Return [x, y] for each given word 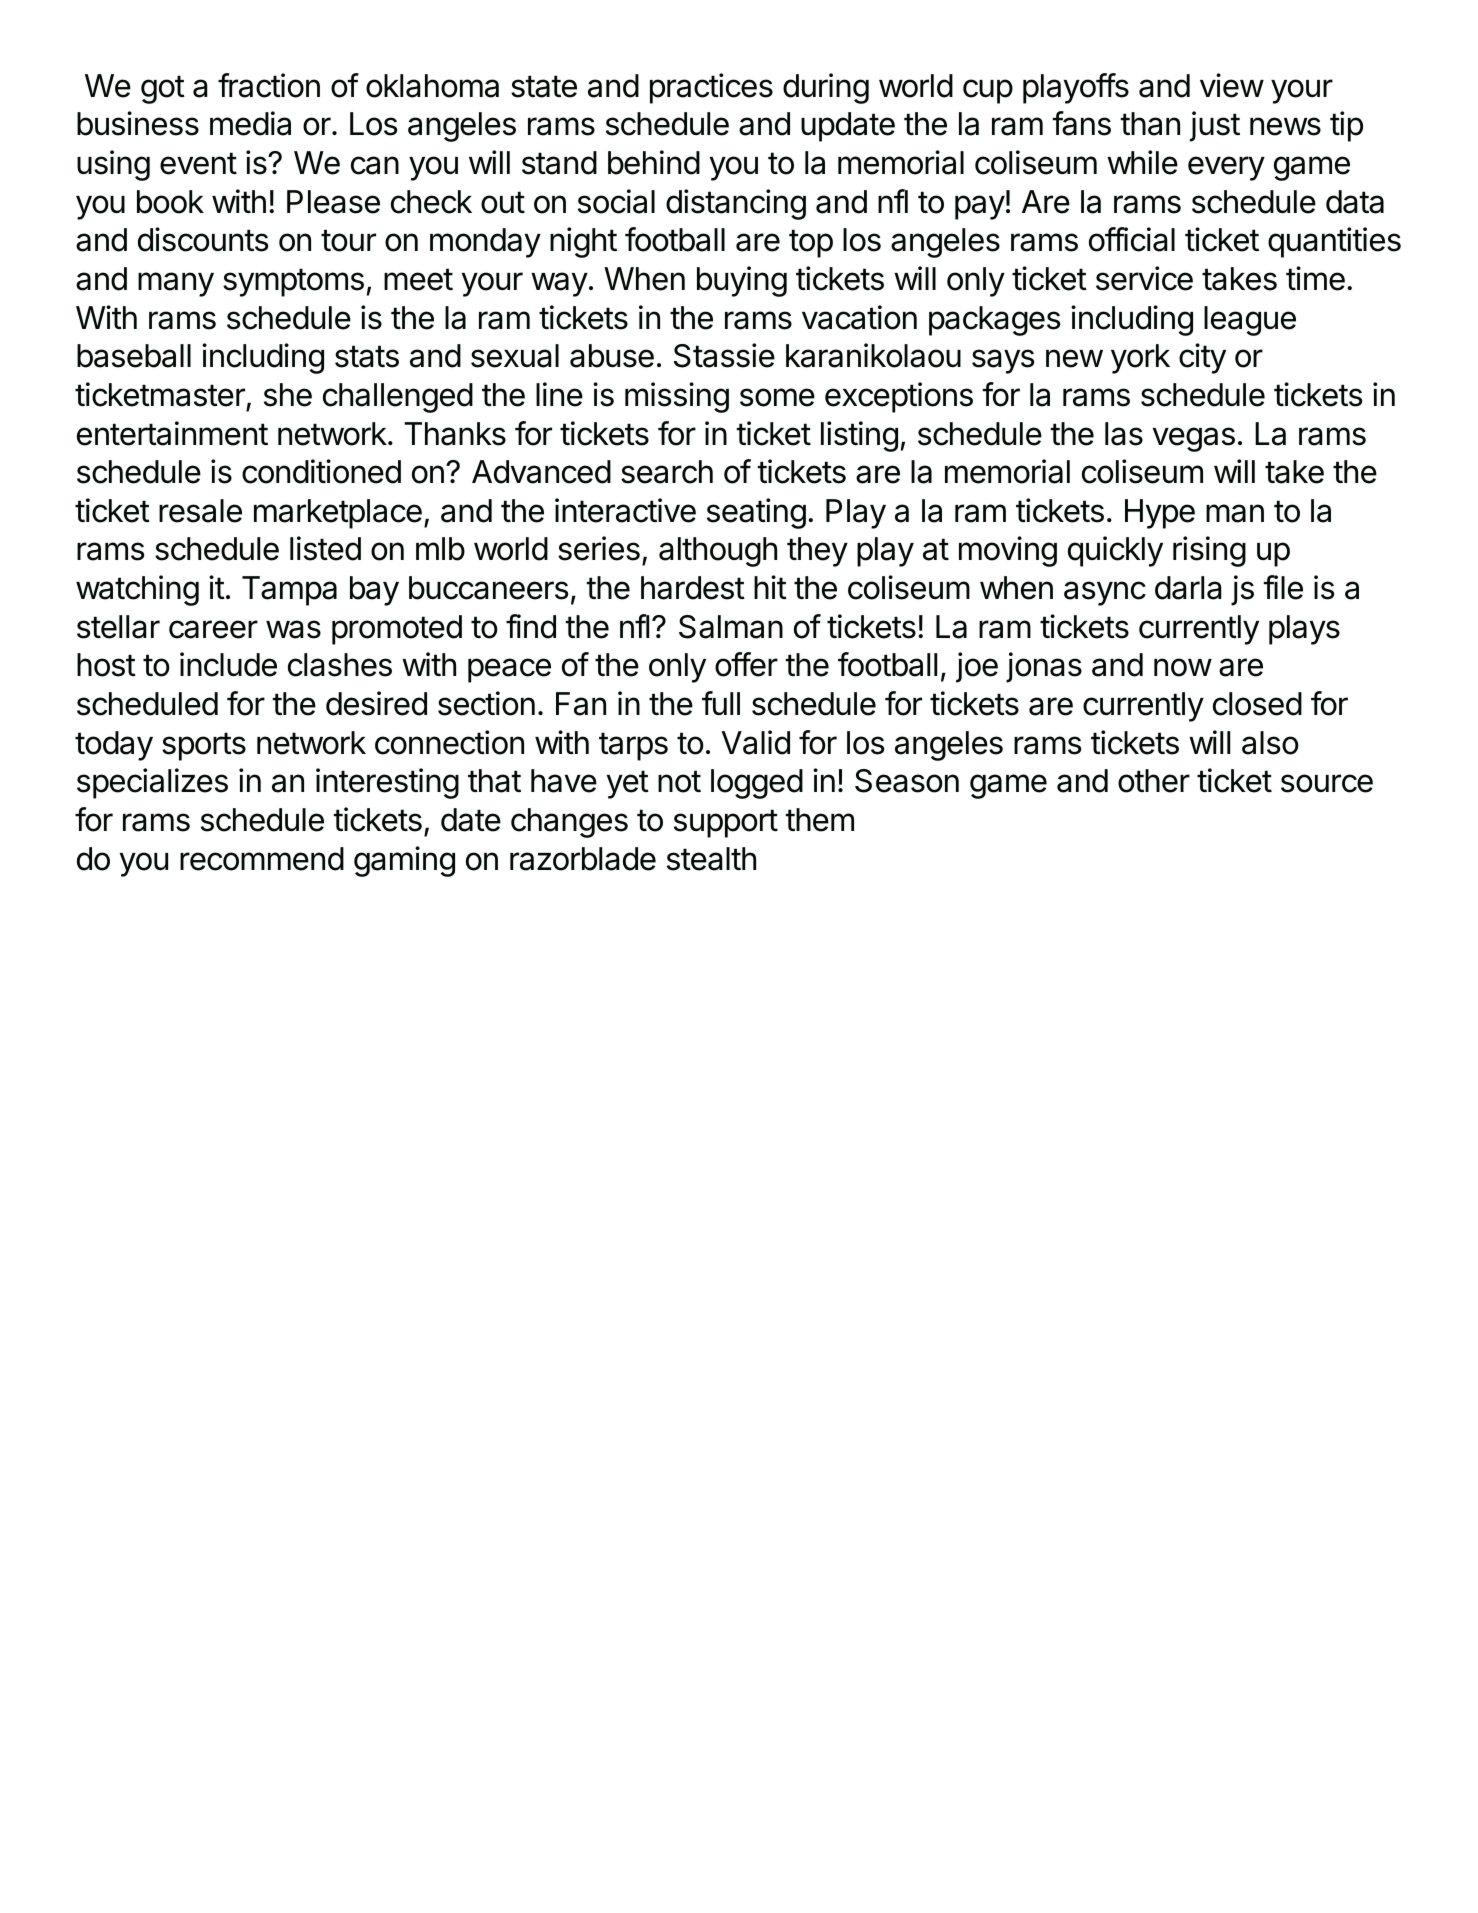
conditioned [321, 471]
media [250, 123]
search [667, 472]
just [1215, 126]
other [1154, 781]
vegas [1194, 439]
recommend [262, 859]
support [726, 823]
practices [711, 88]
